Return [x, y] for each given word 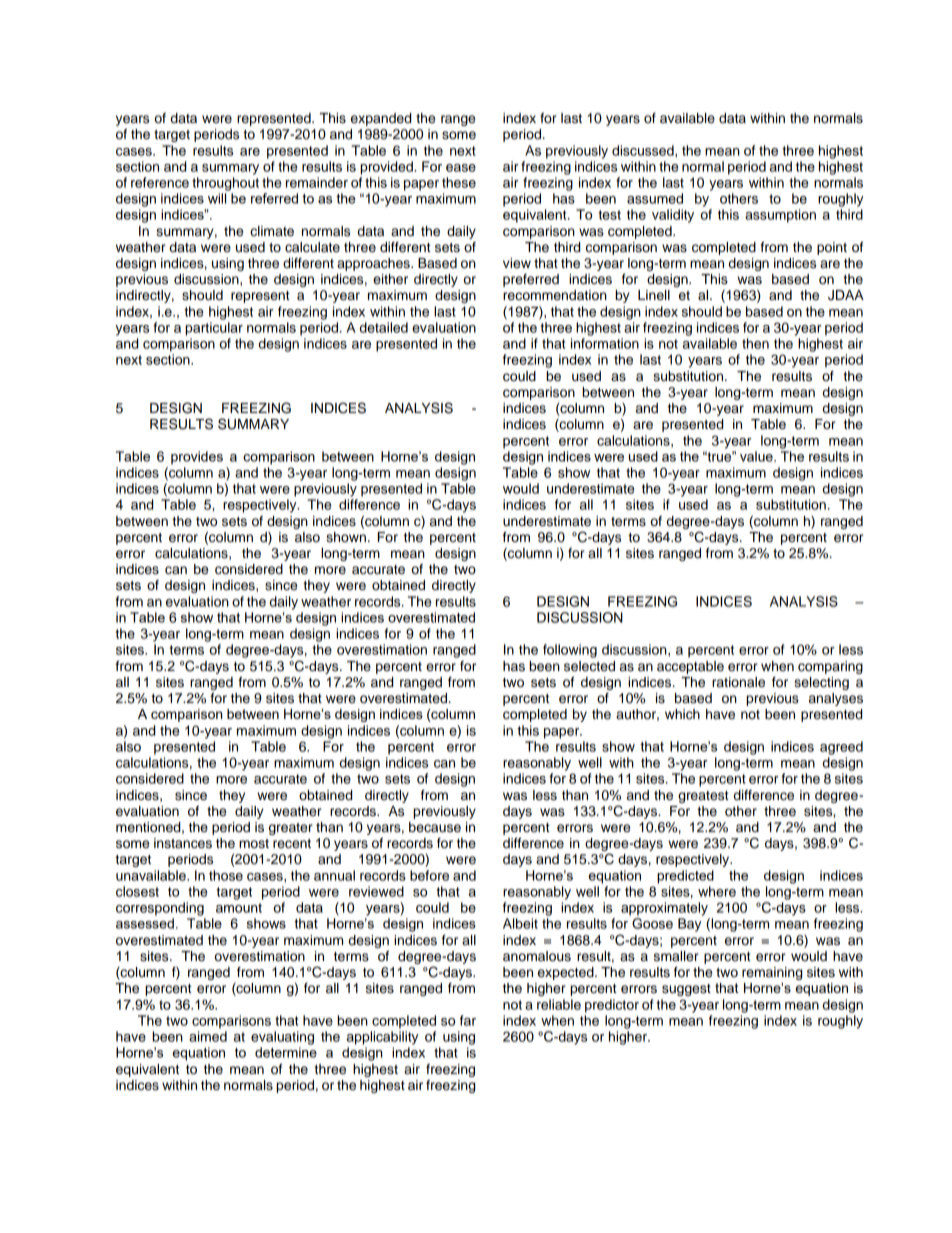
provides [197, 458]
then [755, 343]
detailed [384, 327]
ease [461, 168]
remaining [772, 973]
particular [214, 329]
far [468, 1020]
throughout [225, 184]
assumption [780, 216]
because [435, 827]
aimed [208, 1036]
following [570, 651]
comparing [830, 667]
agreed [841, 748]
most [254, 844]
